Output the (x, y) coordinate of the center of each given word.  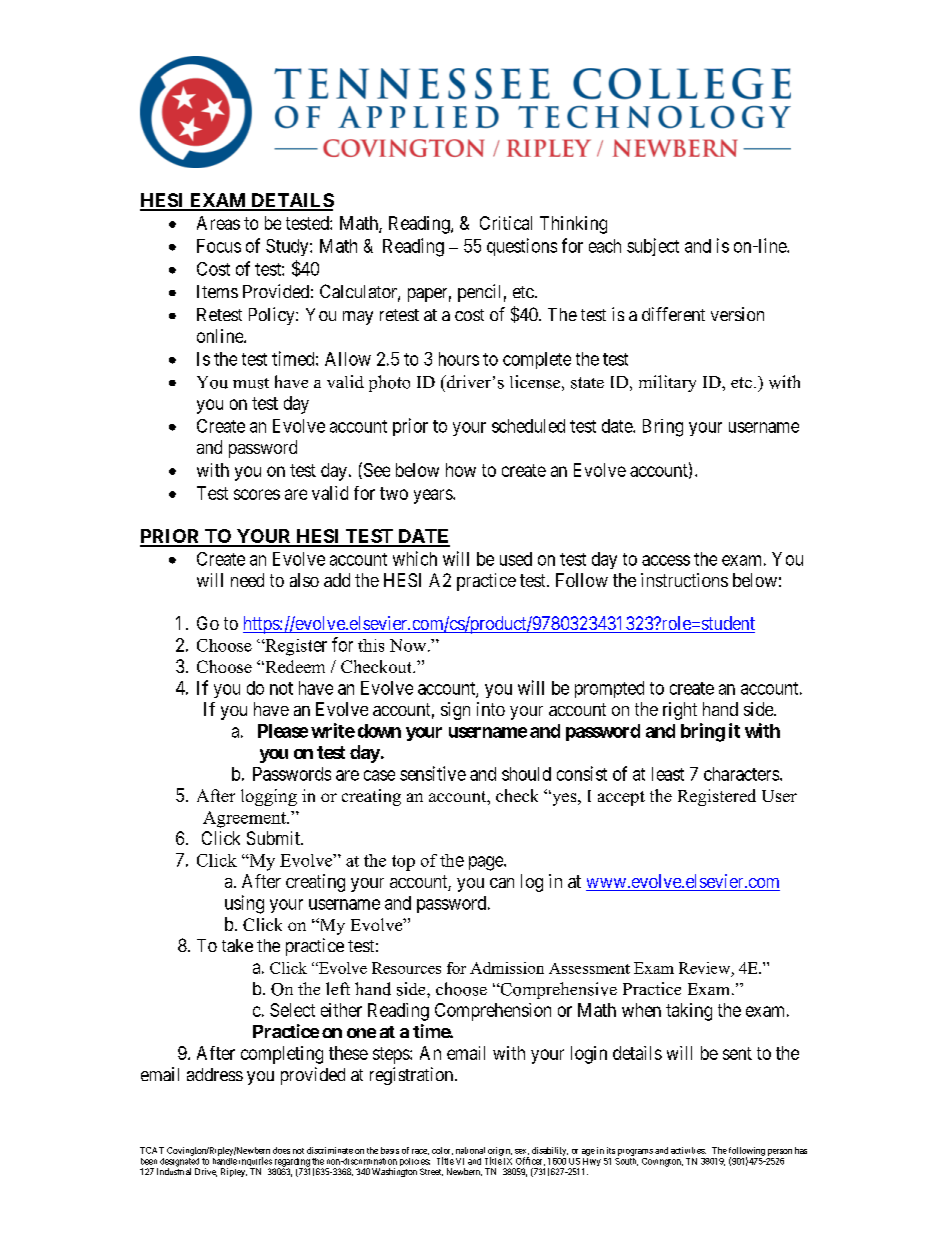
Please (283, 731)
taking (689, 1012)
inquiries (255, 1163)
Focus (219, 246)
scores (257, 494)
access (666, 560)
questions (522, 247)
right (680, 711)
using (244, 904)
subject (653, 247)
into (491, 709)
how (461, 470)
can (502, 883)
